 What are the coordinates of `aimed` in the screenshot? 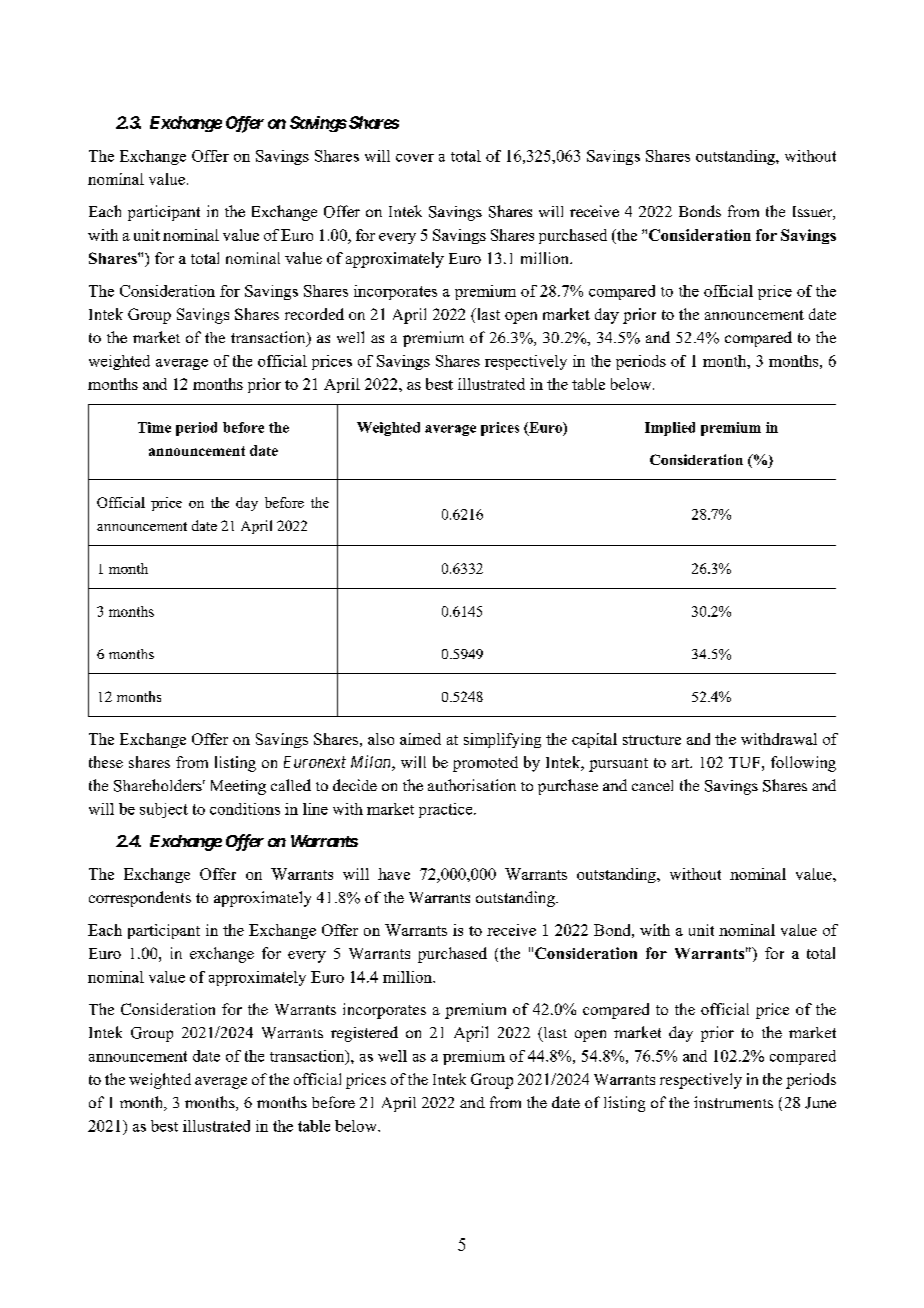 It's located at (420, 739).
